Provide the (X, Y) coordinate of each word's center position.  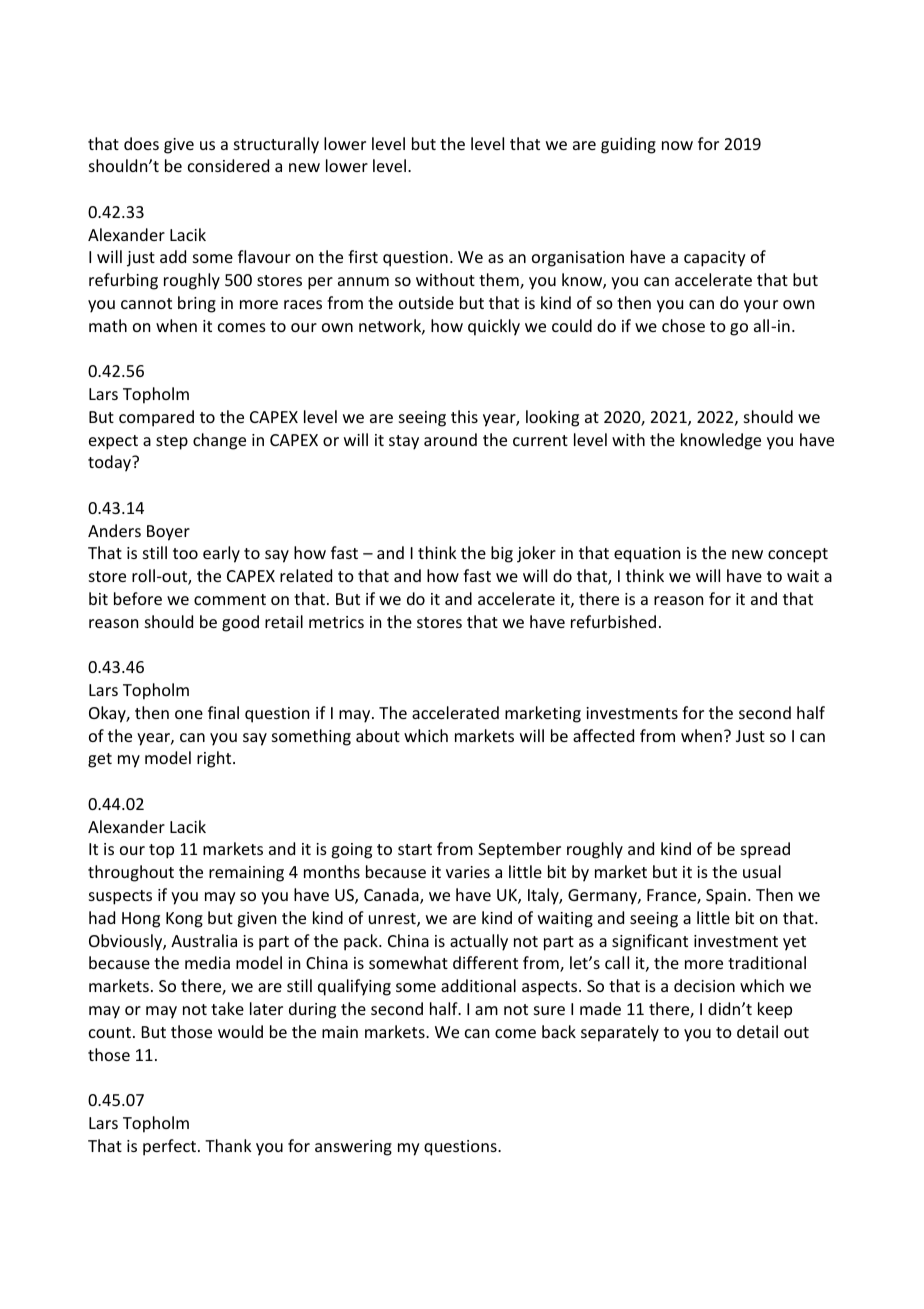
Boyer (168, 533)
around (450, 439)
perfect (171, 1147)
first (363, 256)
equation (647, 555)
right (215, 759)
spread (765, 850)
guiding (628, 145)
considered (228, 165)
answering (353, 1148)
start (415, 849)
